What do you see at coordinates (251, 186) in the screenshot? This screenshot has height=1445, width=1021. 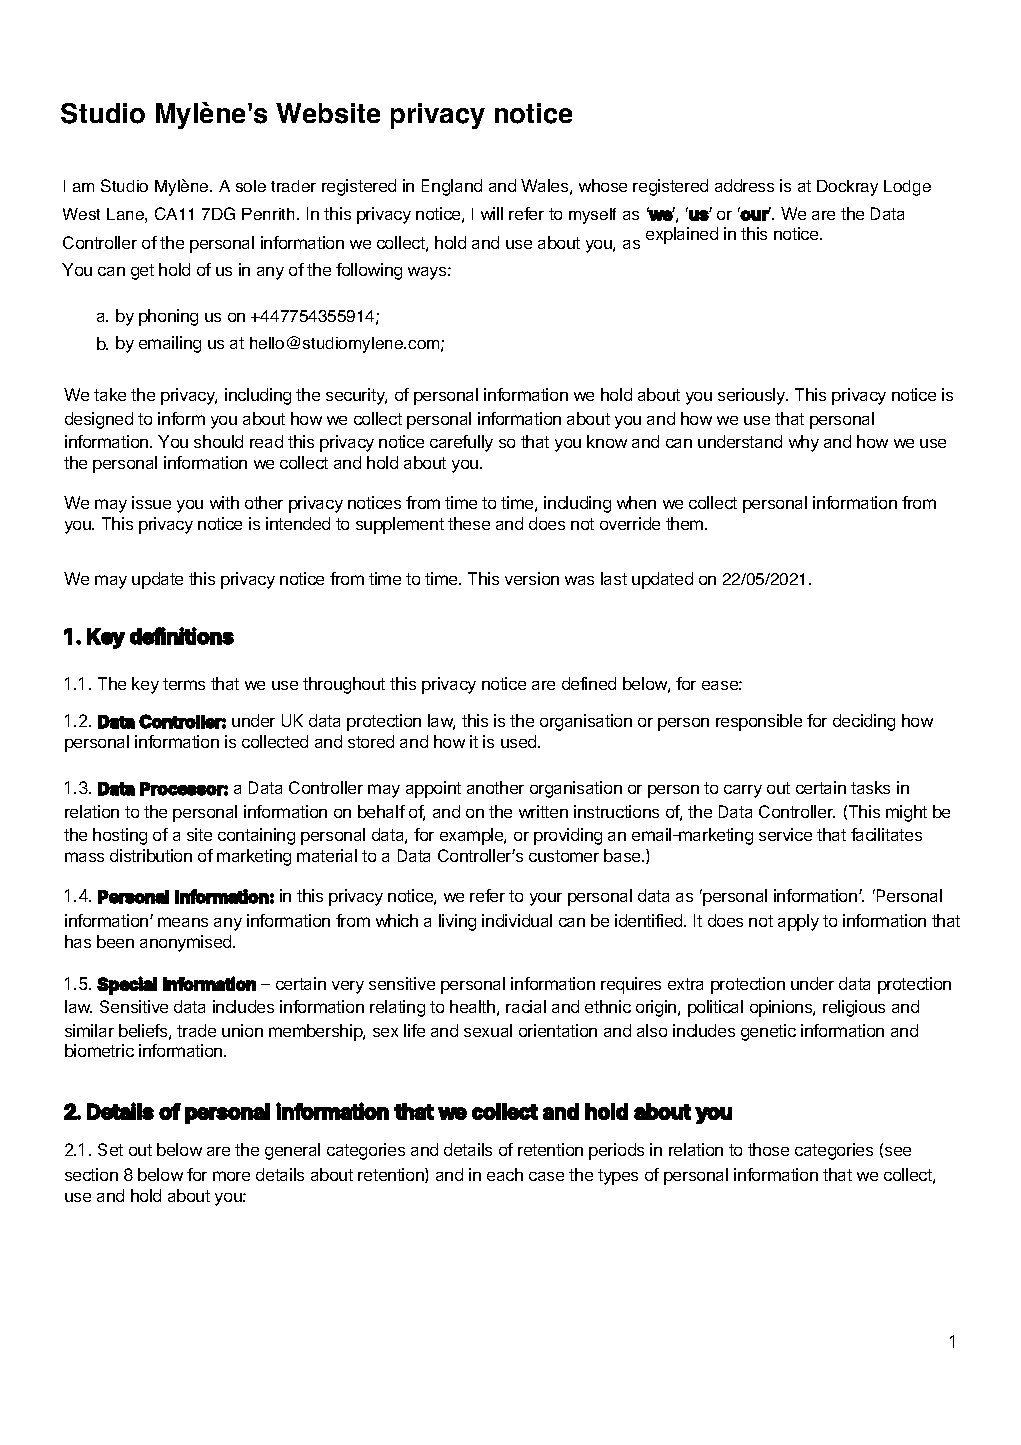 I see `sole` at bounding box center [251, 186].
